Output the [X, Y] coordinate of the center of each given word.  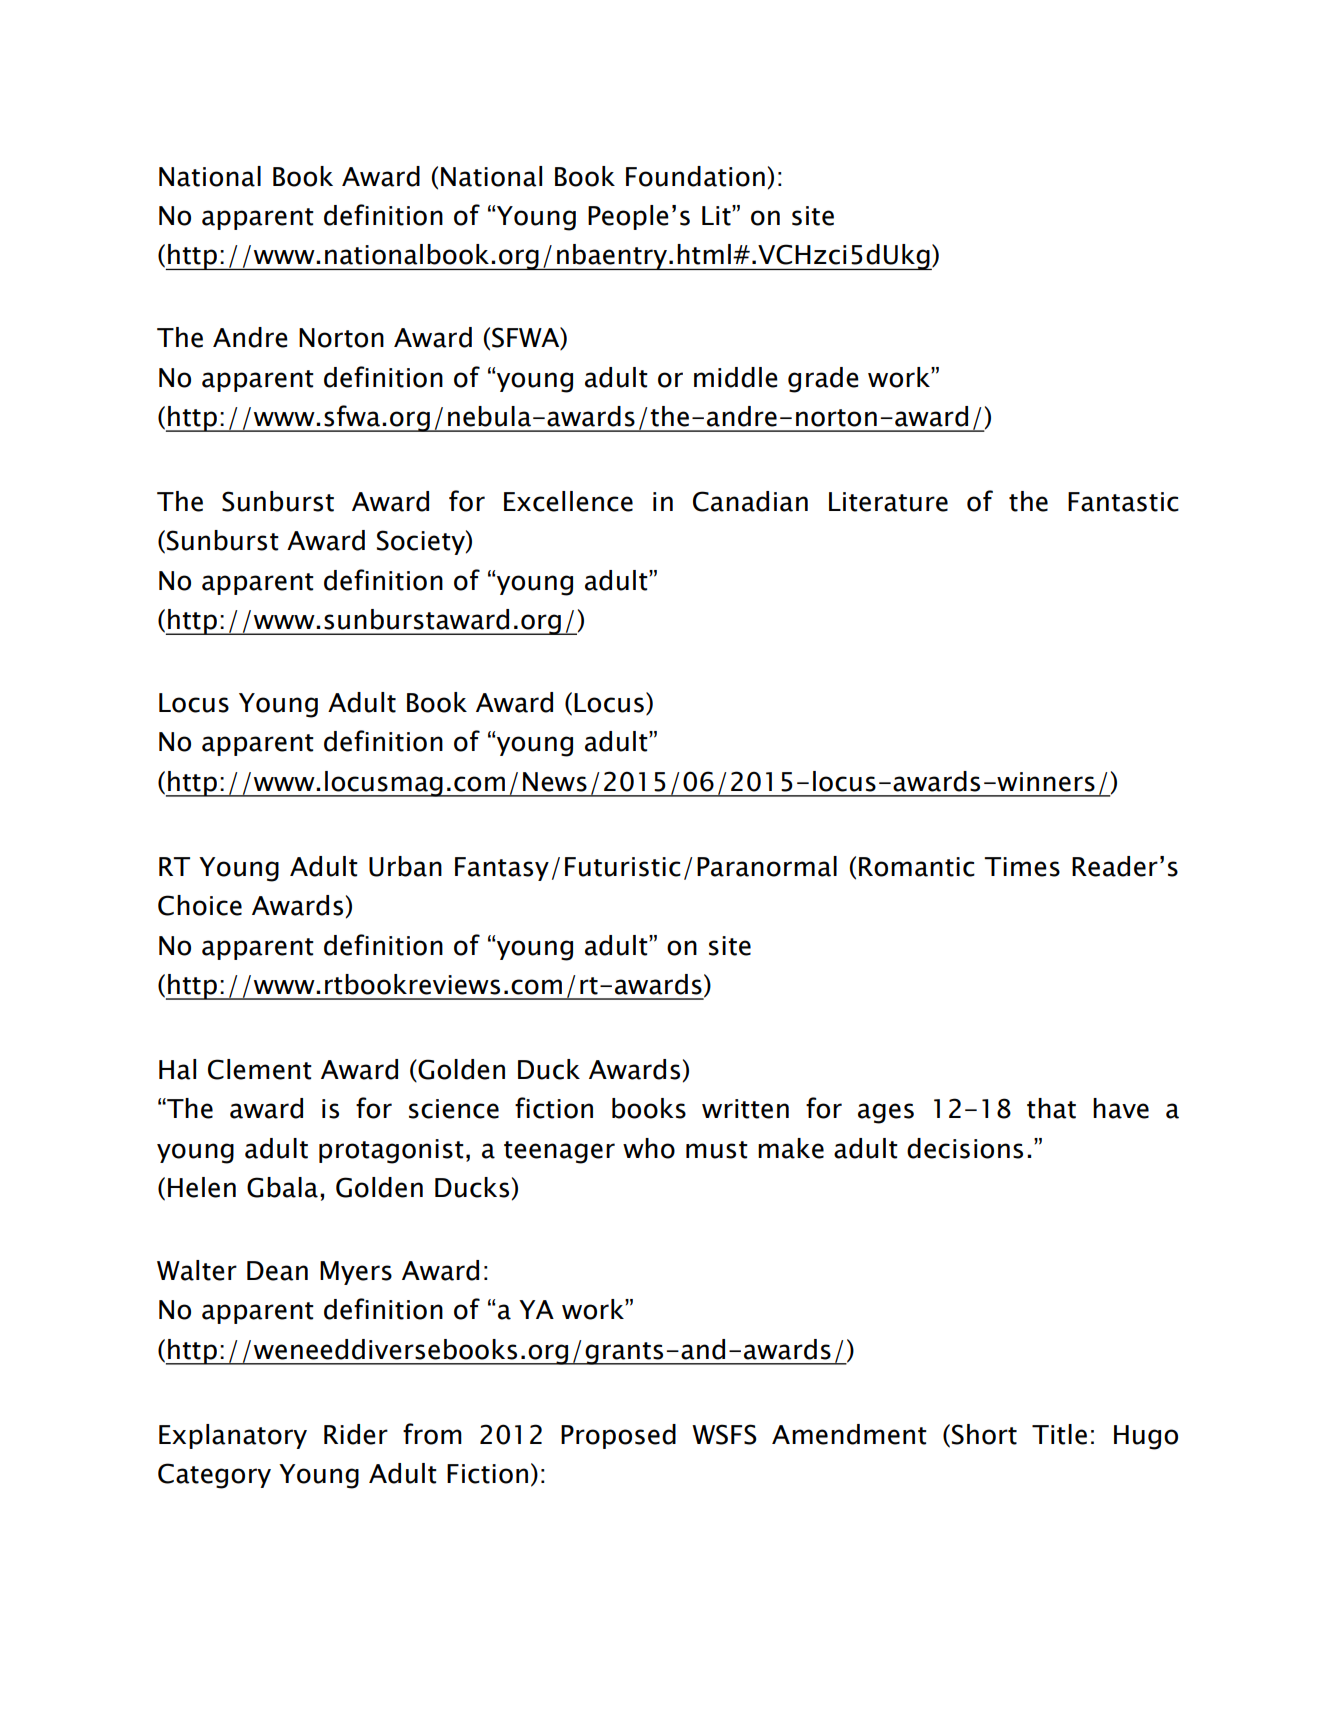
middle [736, 377]
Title [1059, 1434]
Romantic [917, 867]
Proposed [618, 1436]
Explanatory [233, 1436]
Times [1022, 867]
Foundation [695, 176]
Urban [405, 866]
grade [823, 380]
